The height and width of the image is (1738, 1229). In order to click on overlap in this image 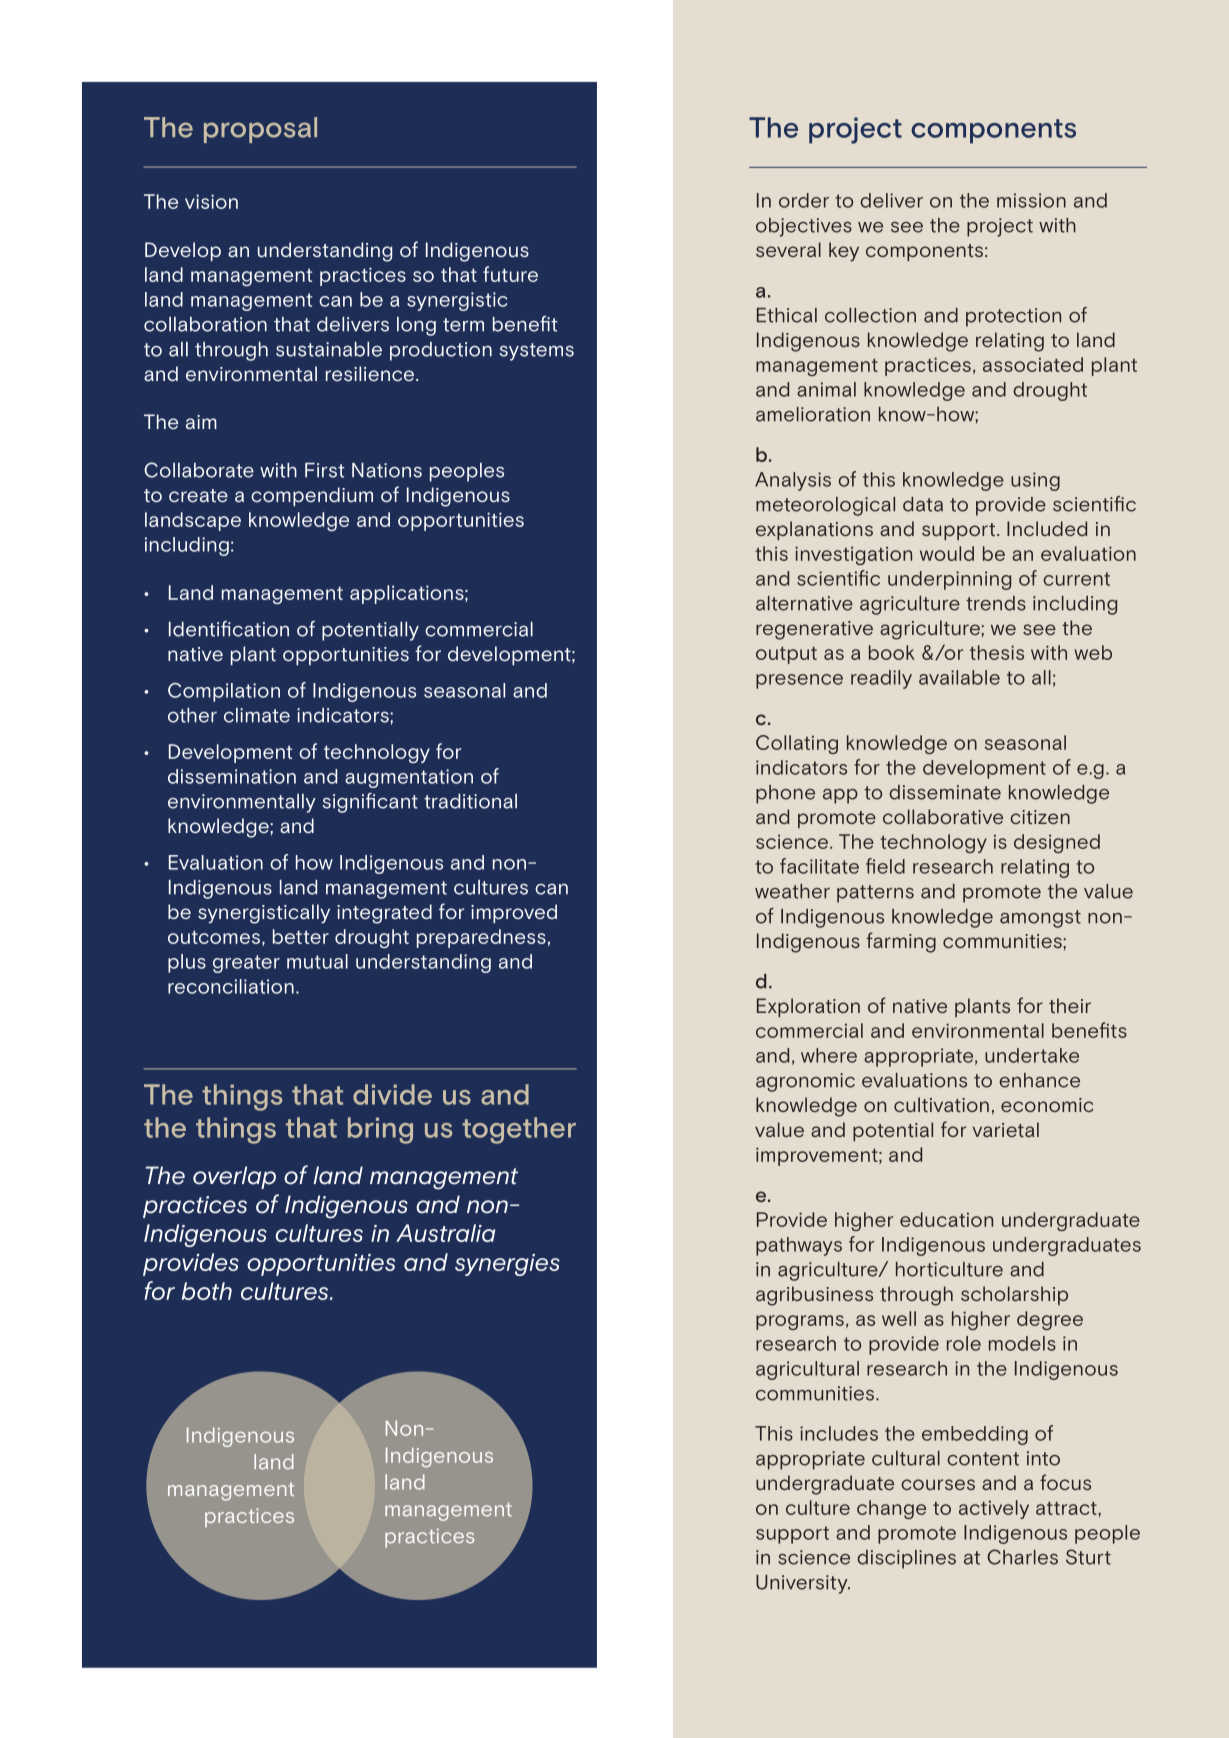, I will do `click(234, 1177)`.
